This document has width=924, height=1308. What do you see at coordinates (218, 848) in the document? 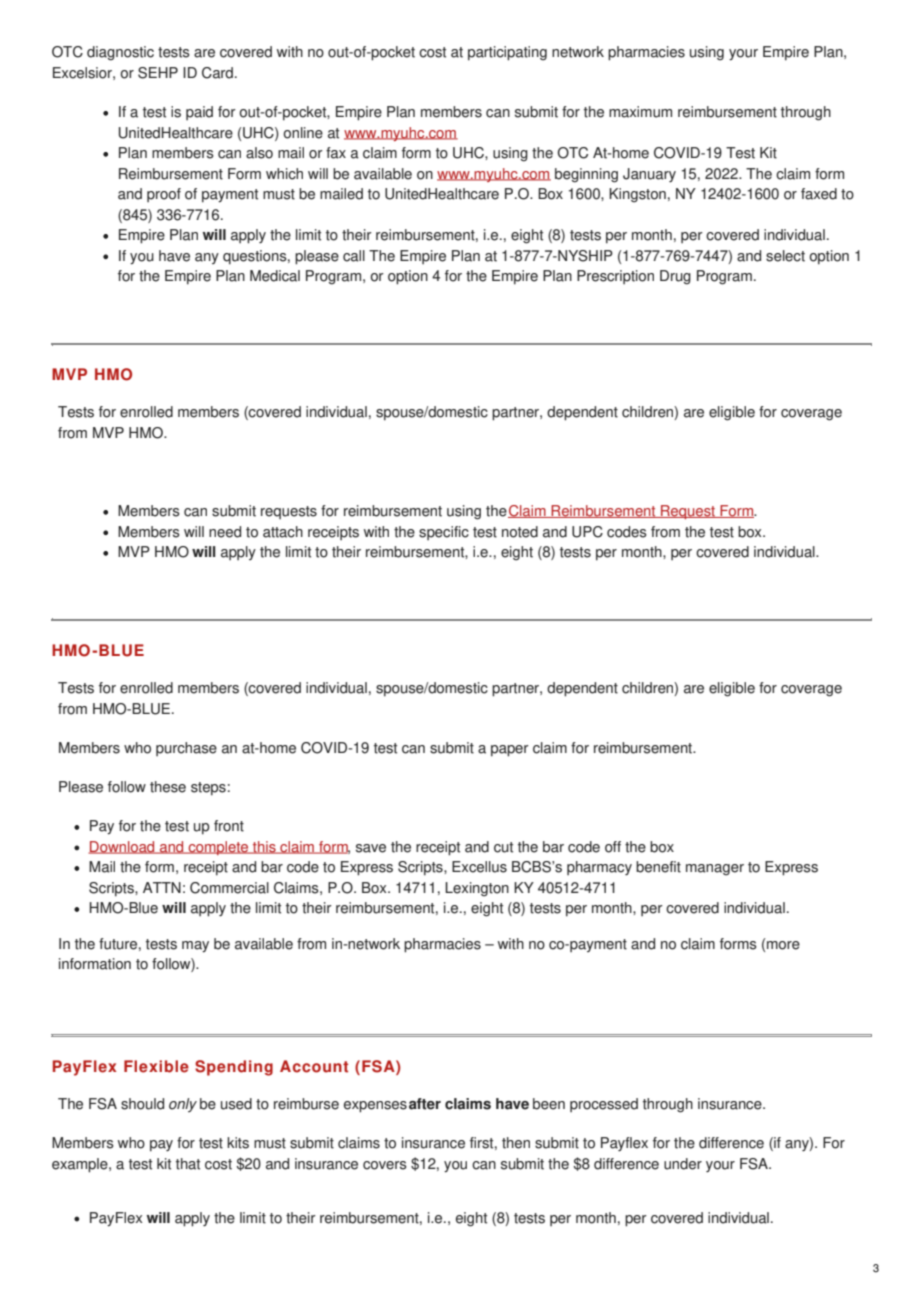
I see `complete` at bounding box center [218, 848].
